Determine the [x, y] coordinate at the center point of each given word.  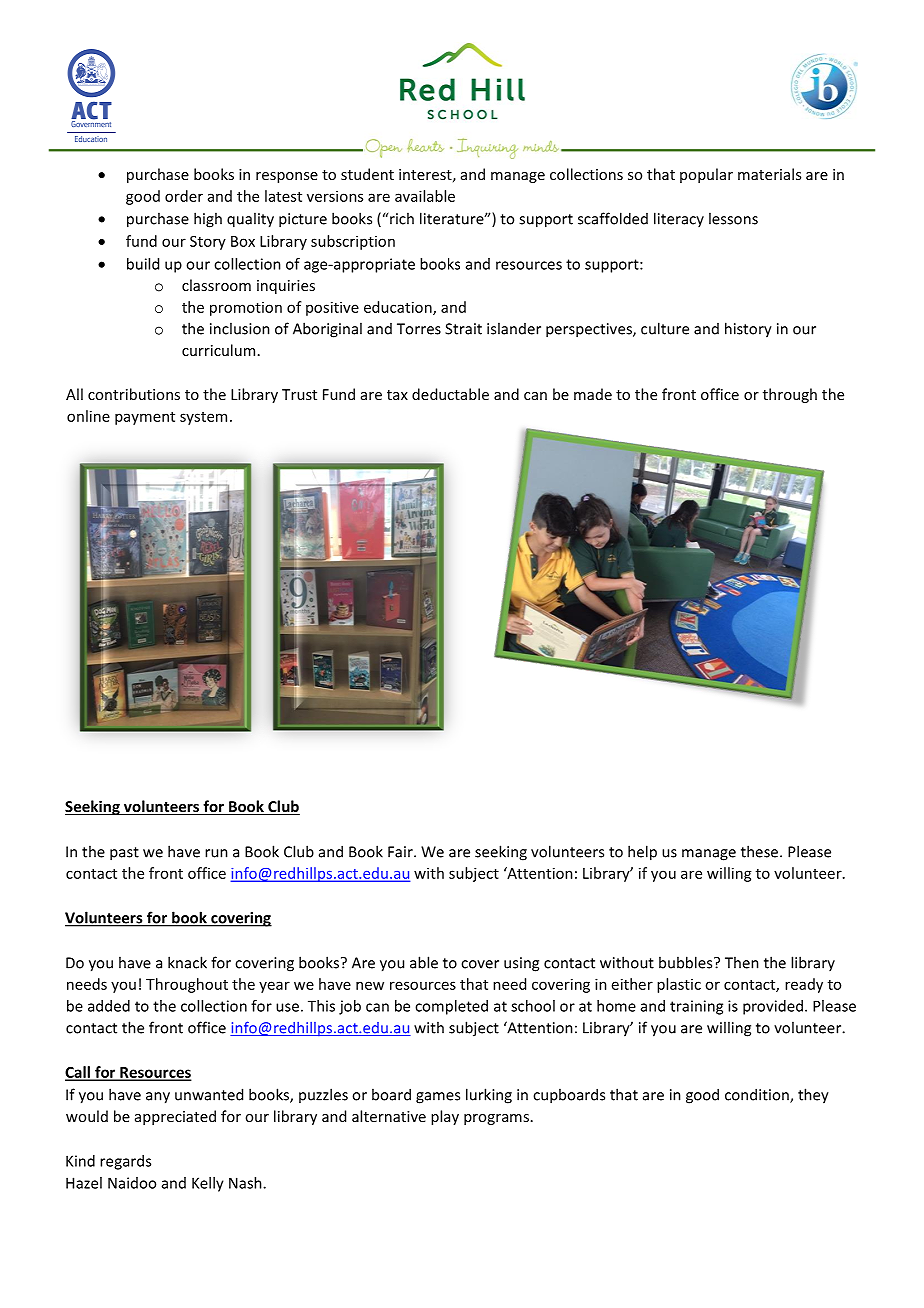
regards [125, 1162]
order [184, 196]
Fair [401, 852]
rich [402, 218]
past [124, 854]
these [761, 851]
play [445, 1117]
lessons [733, 218]
